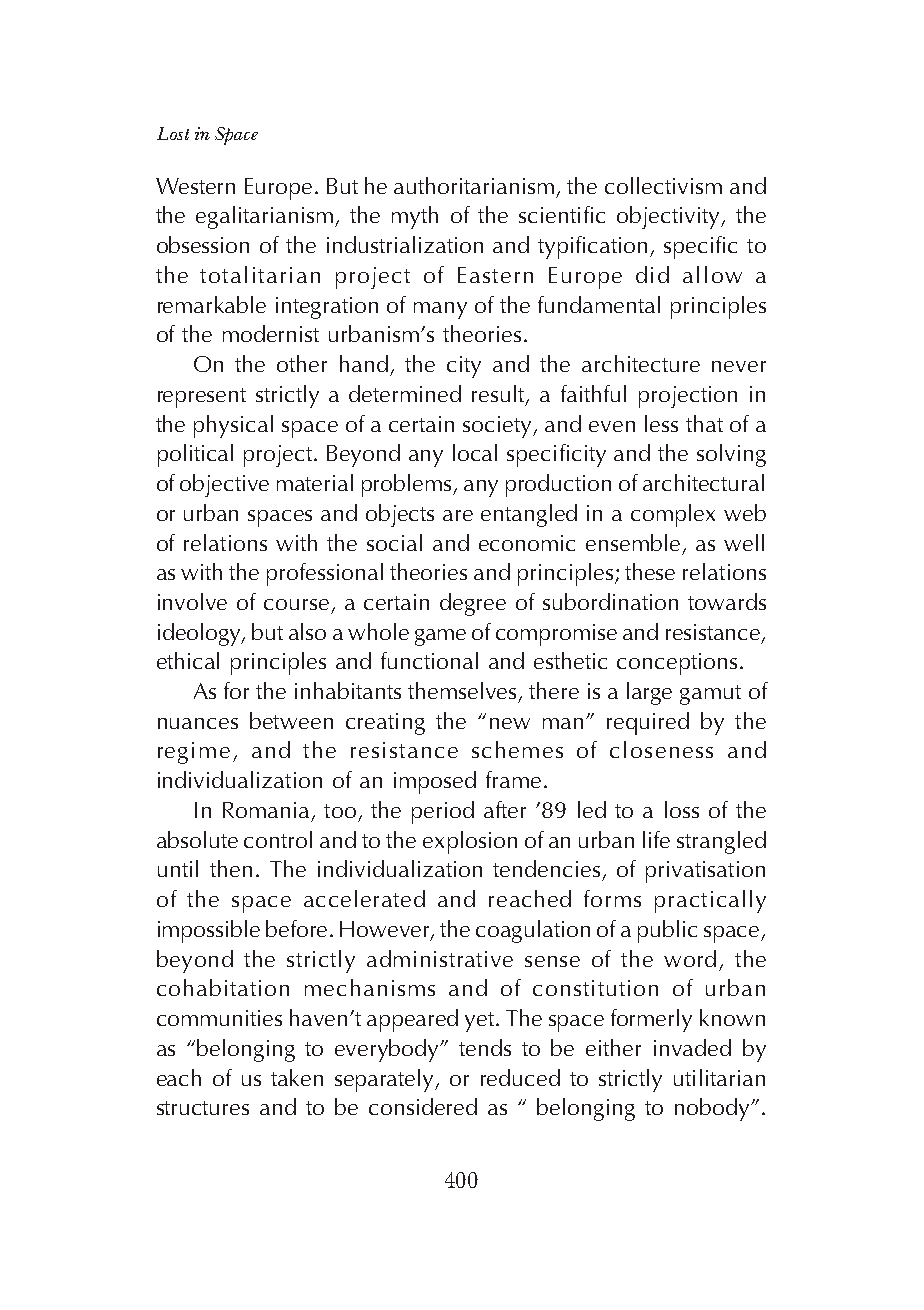 The height and width of the image is (1310, 924). I want to click on degree, so click(473, 604).
